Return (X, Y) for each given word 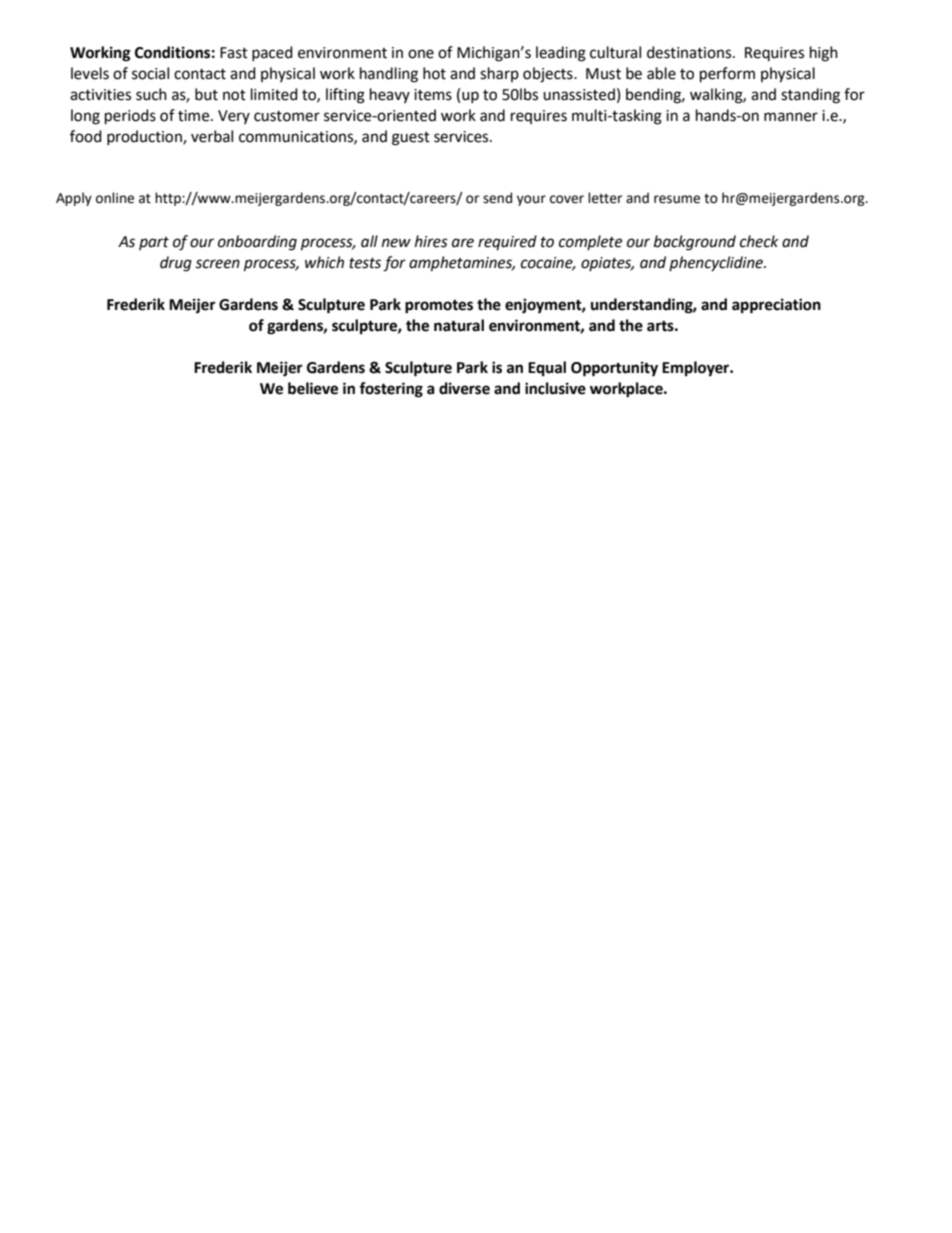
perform (727, 75)
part (154, 243)
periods (130, 117)
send (497, 198)
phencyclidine (717, 263)
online (115, 198)
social (150, 73)
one (421, 54)
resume (677, 199)
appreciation (776, 306)
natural (459, 325)
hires (431, 241)
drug (176, 264)
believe (313, 388)
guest (411, 139)
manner (791, 117)
